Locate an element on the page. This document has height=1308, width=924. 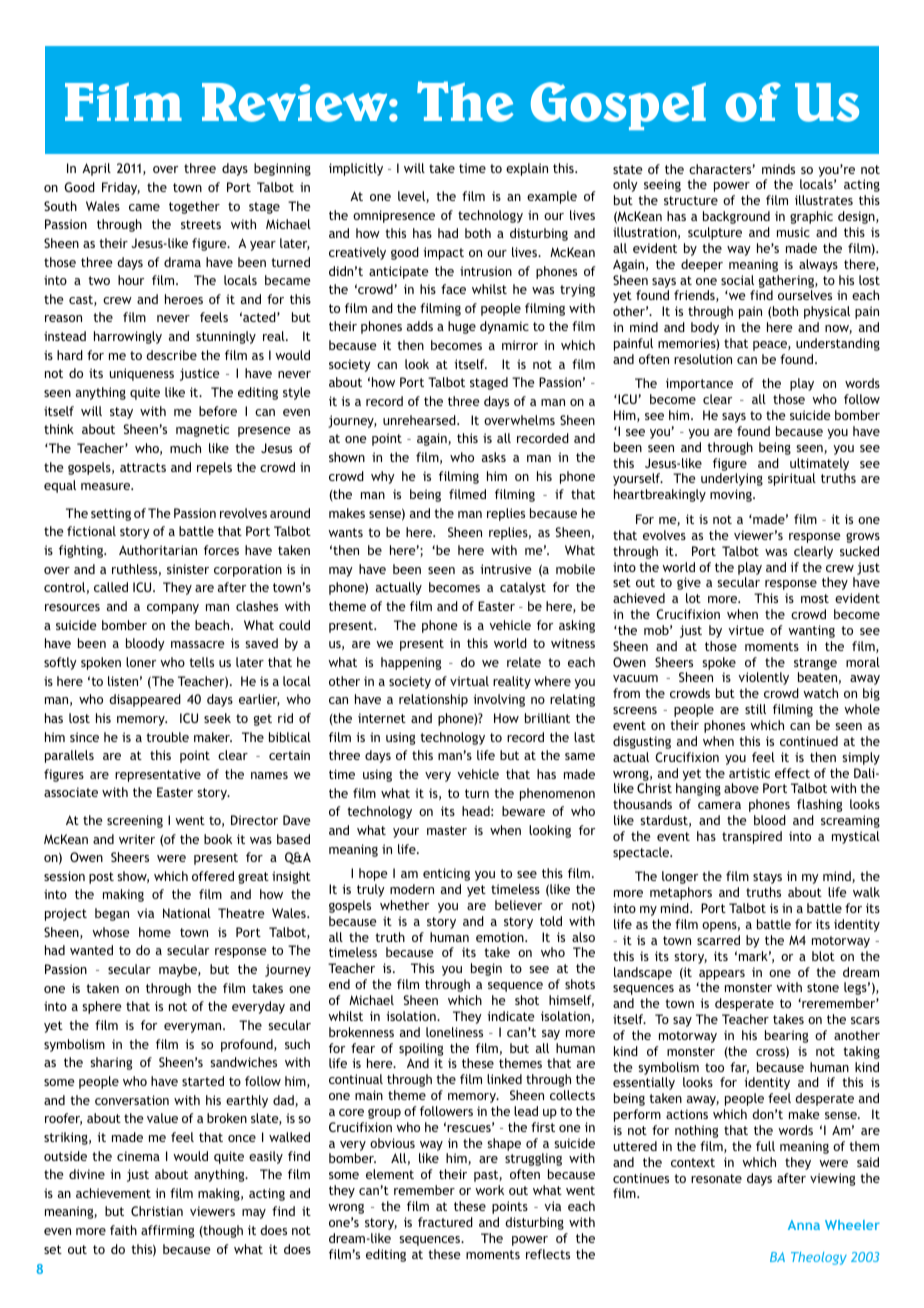
moving is located at coordinates (732, 495).
